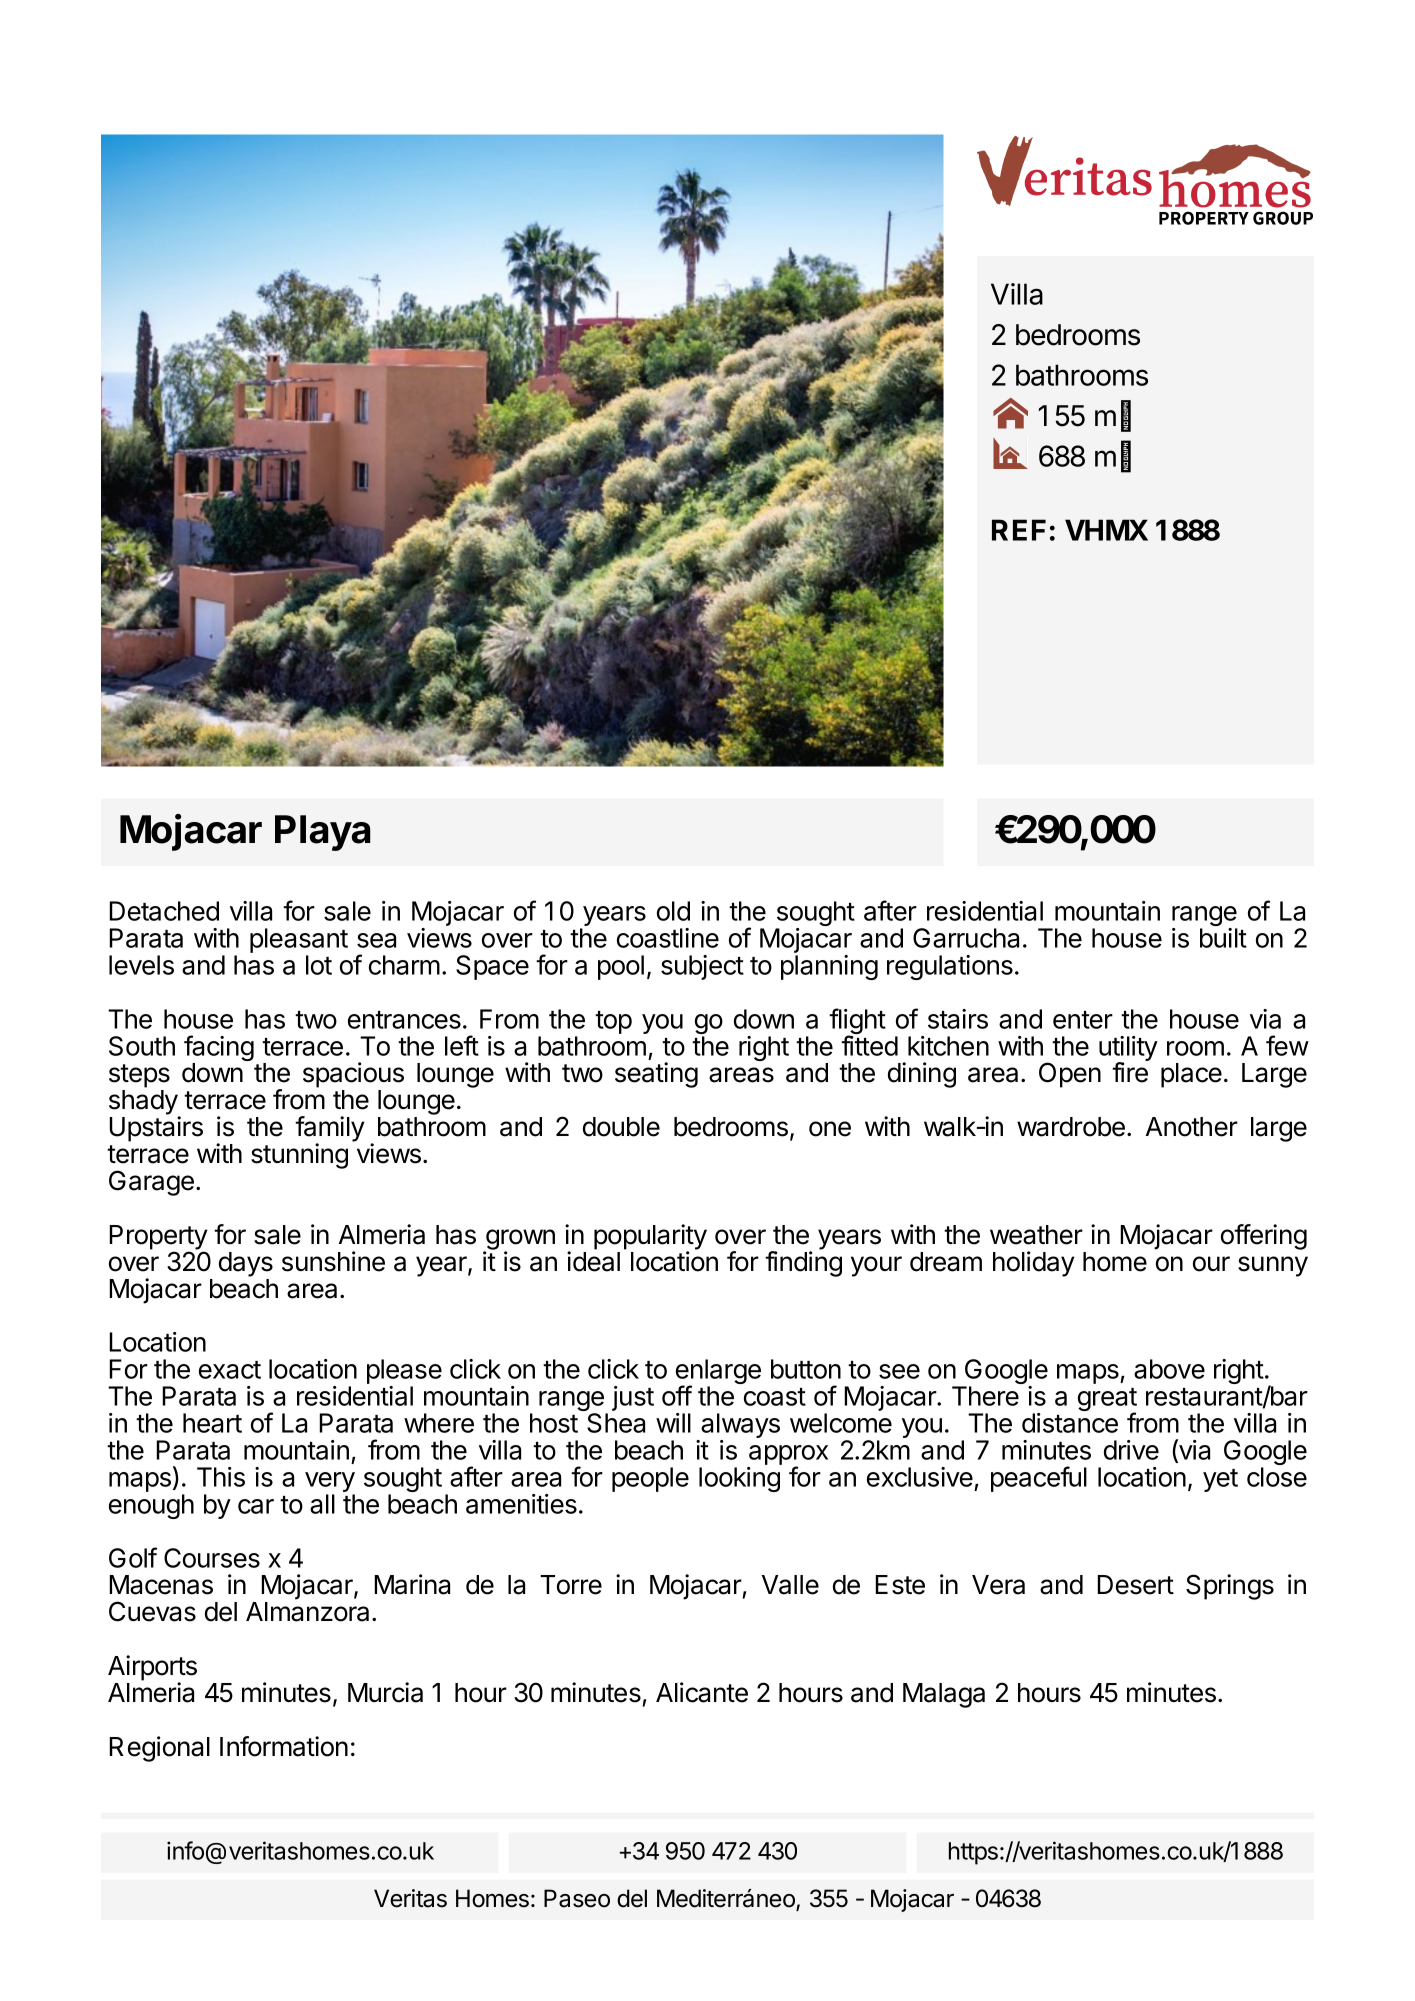  I want to click on subject, so click(702, 967).
